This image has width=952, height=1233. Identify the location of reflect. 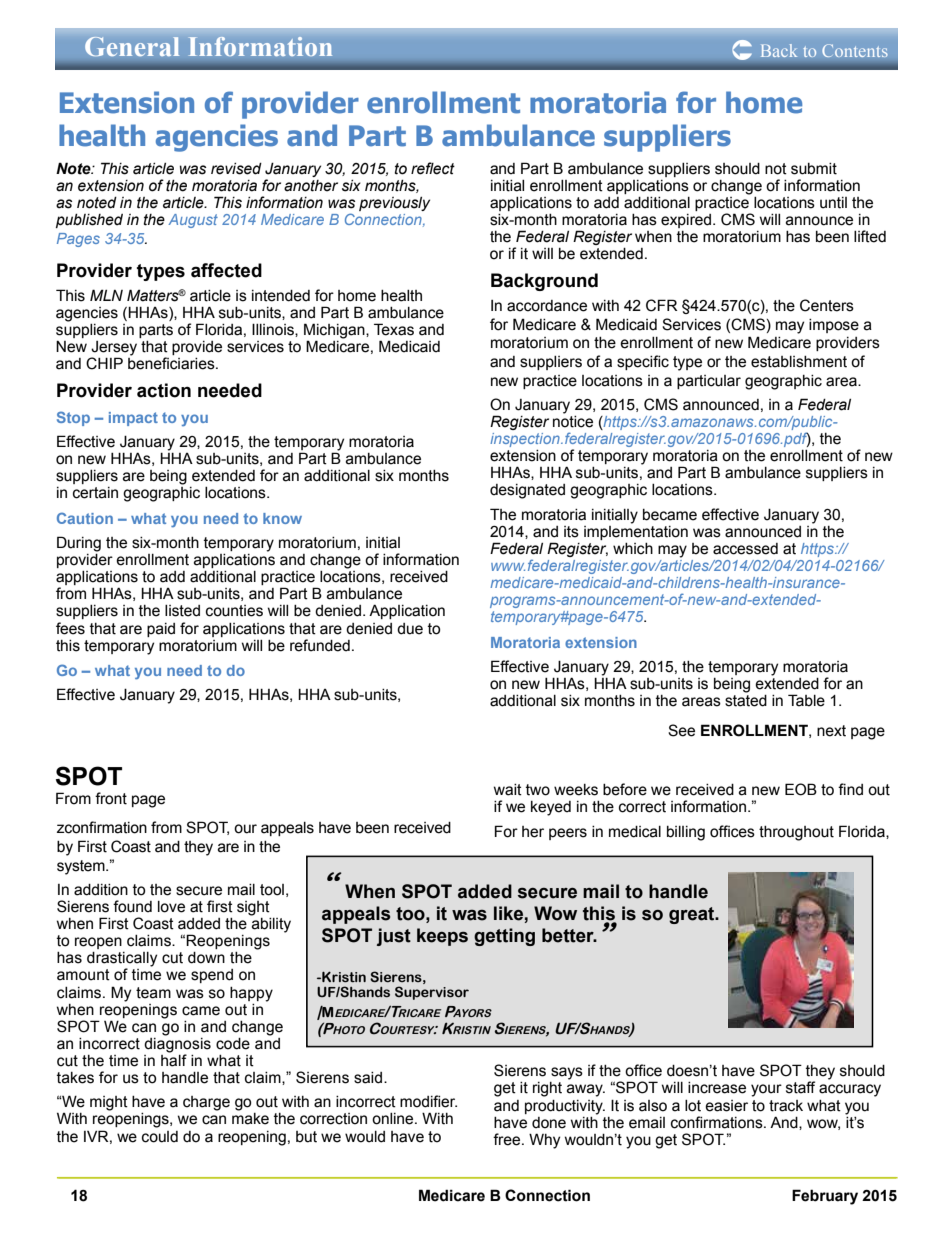
(433, 168).
